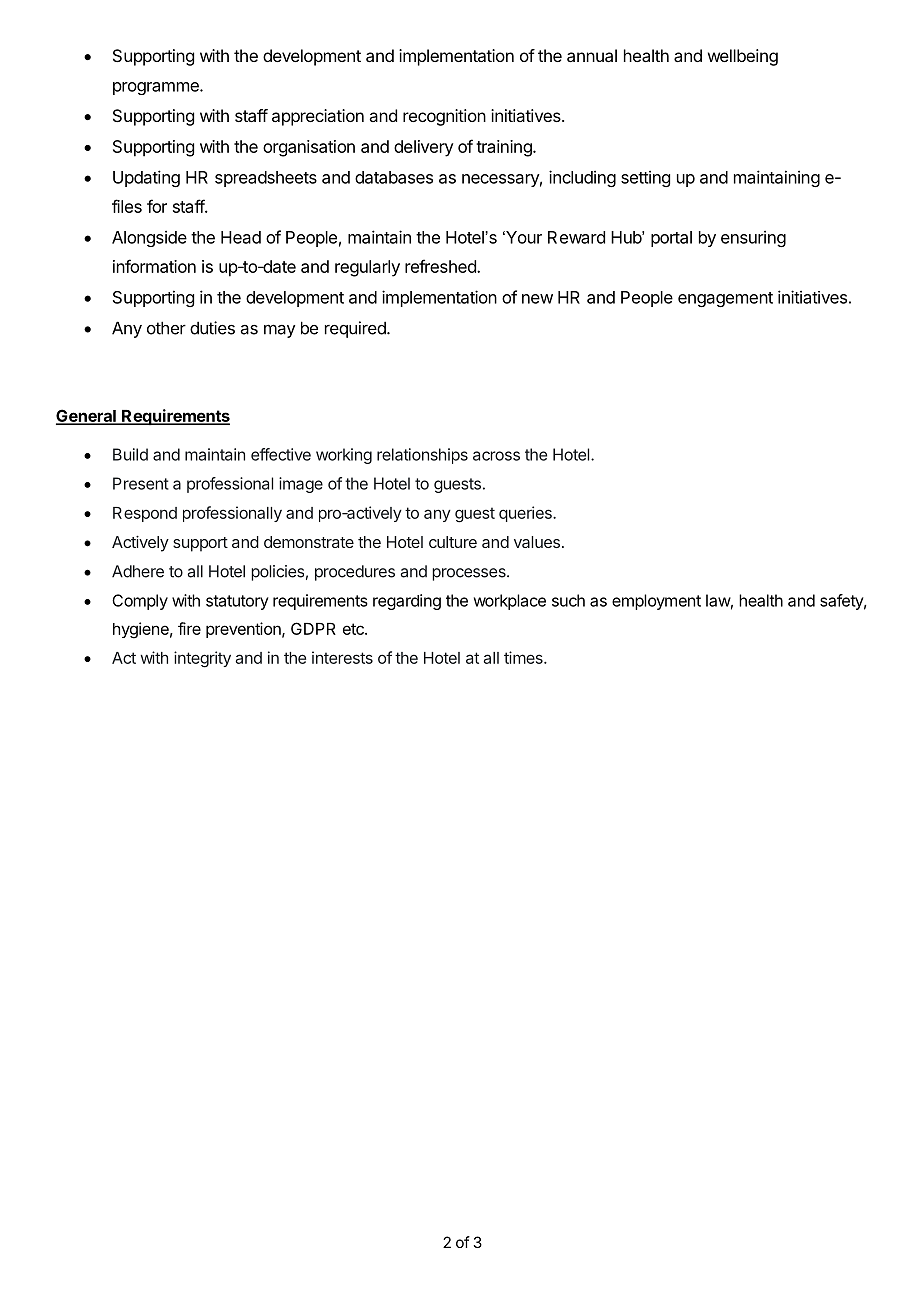  Describe the element at coordinates (444, 117) in the page. I see `recognition` at that location.
